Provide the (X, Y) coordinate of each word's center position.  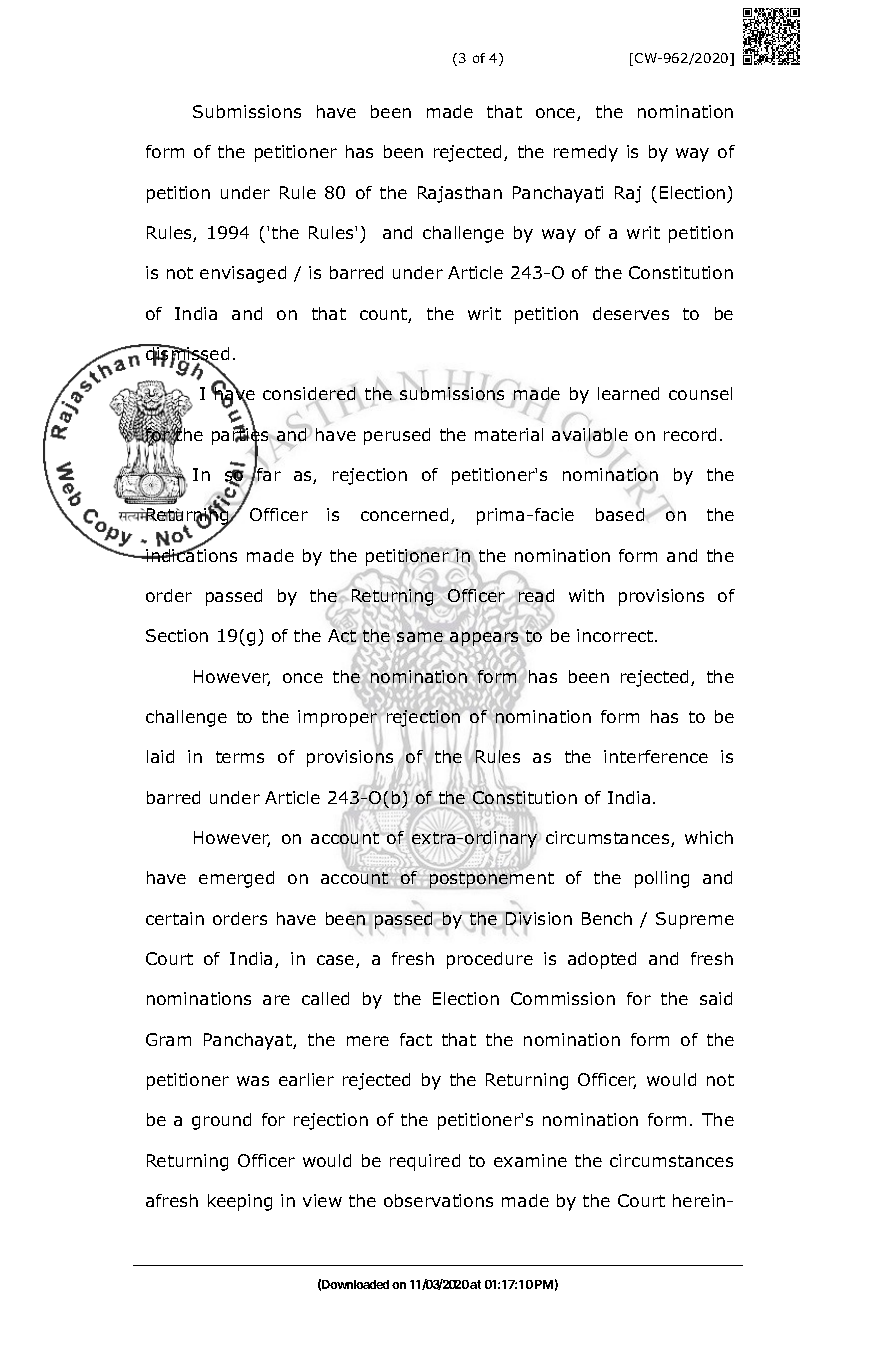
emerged (236, 879)
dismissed (186, 354)
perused (397, 436)
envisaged (243, 274)
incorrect (616, 635)
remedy (586, 153)
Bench (607, 918)
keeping (240, 1202)
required (425, 1162)
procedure (490, 960)
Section (177, 635)
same (420, 637)
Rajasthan (460, 194)
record (690, 434)
